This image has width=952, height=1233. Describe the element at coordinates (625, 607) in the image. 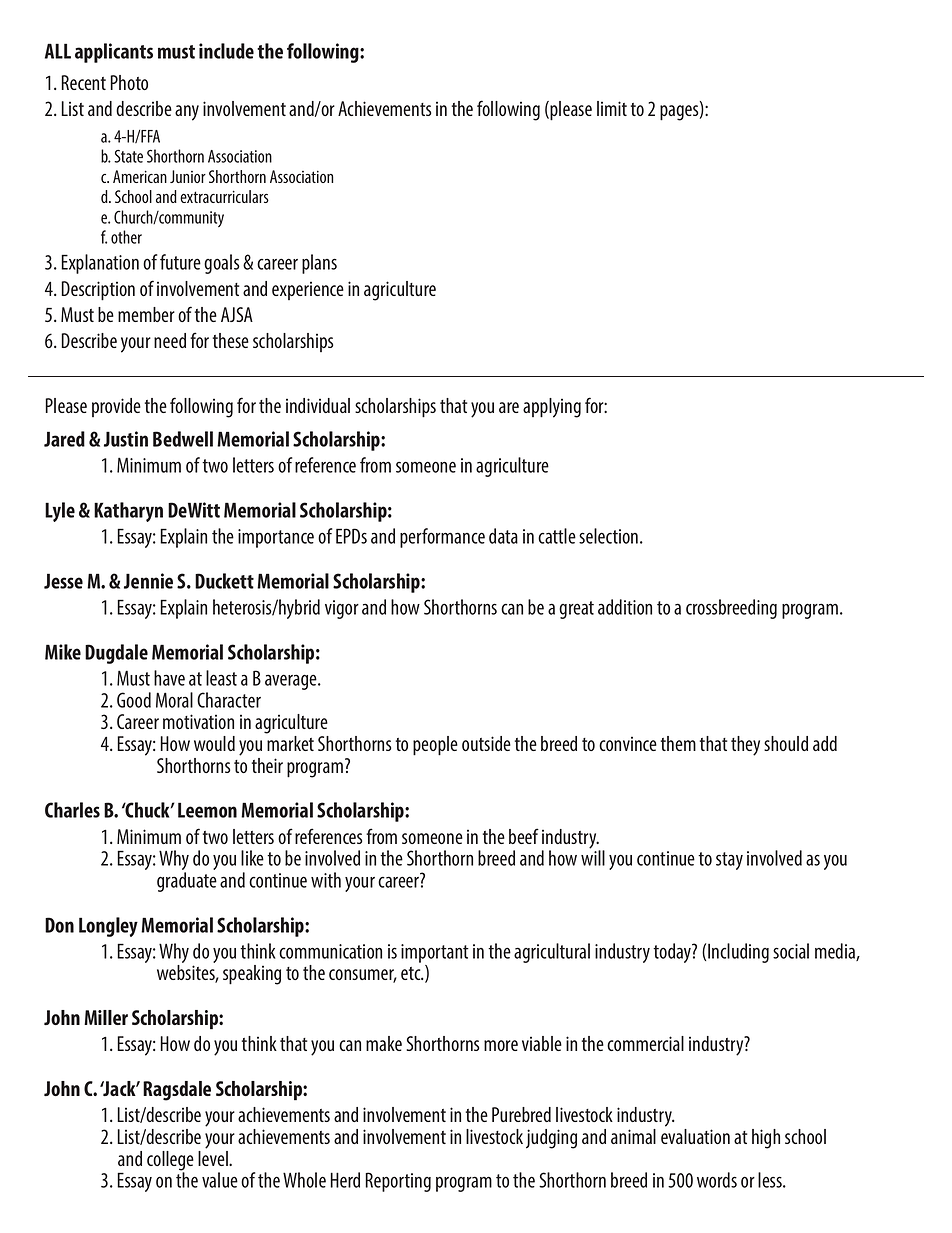

I see `addition` at that location.
